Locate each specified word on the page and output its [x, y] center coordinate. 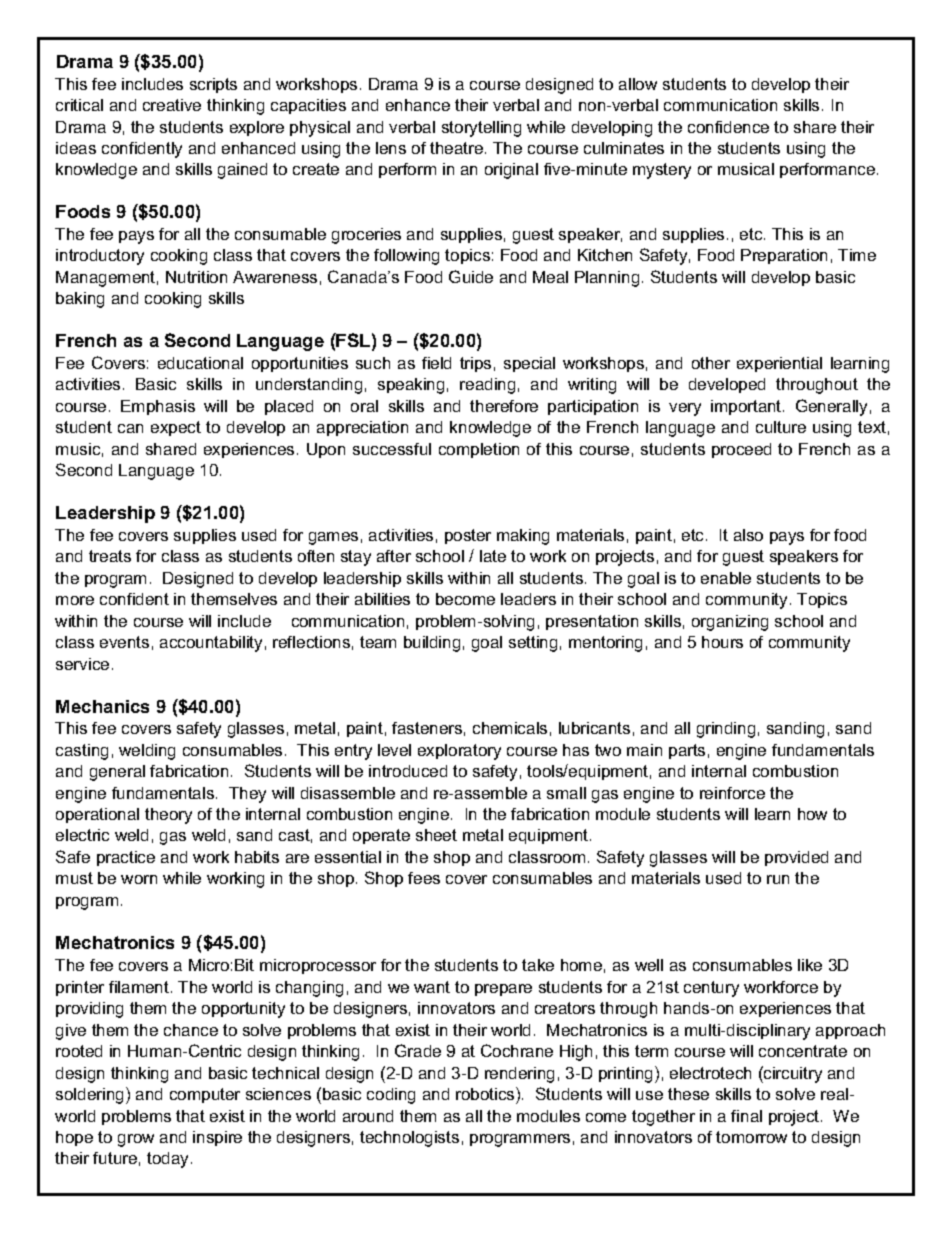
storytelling [481, 129]
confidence [728, 127]
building [432, 644]
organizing [730, 623]
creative [172, 105]
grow [136, 1140]
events [124, 642]
